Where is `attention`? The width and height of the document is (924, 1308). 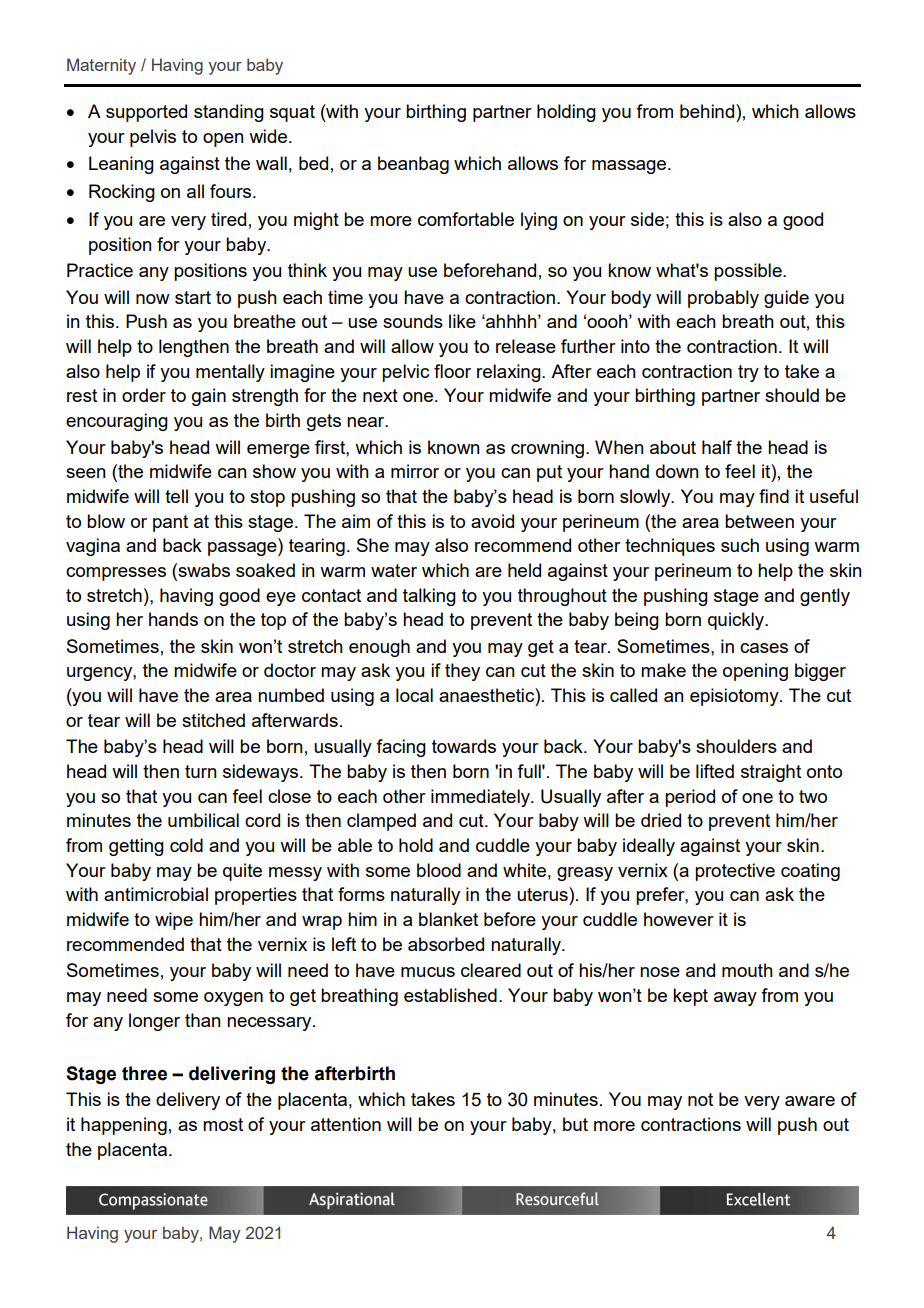 attention is located at coordinates (346, 1124).
